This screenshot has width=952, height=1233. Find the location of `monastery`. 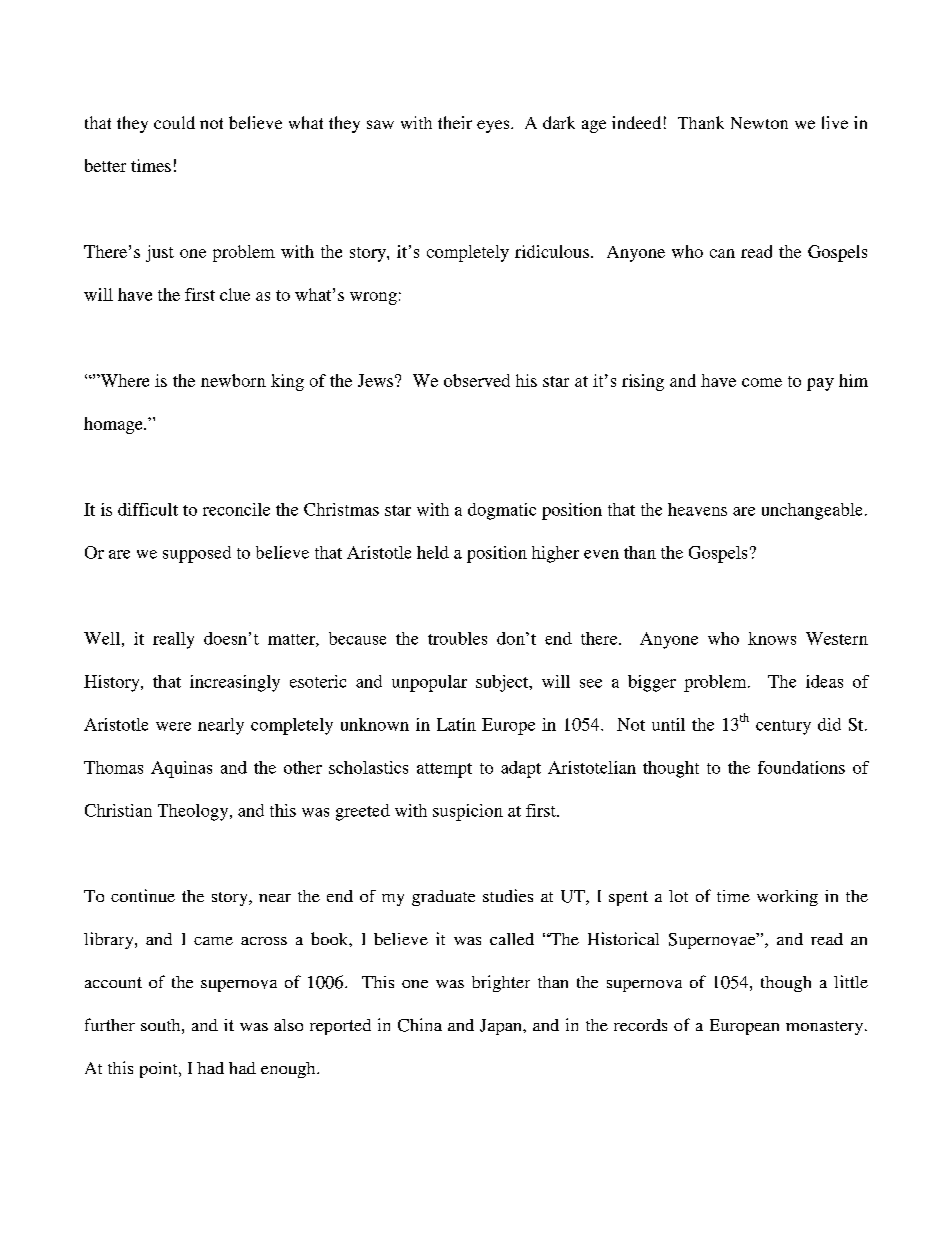

monastery is located at coordinates (826, 1028).
